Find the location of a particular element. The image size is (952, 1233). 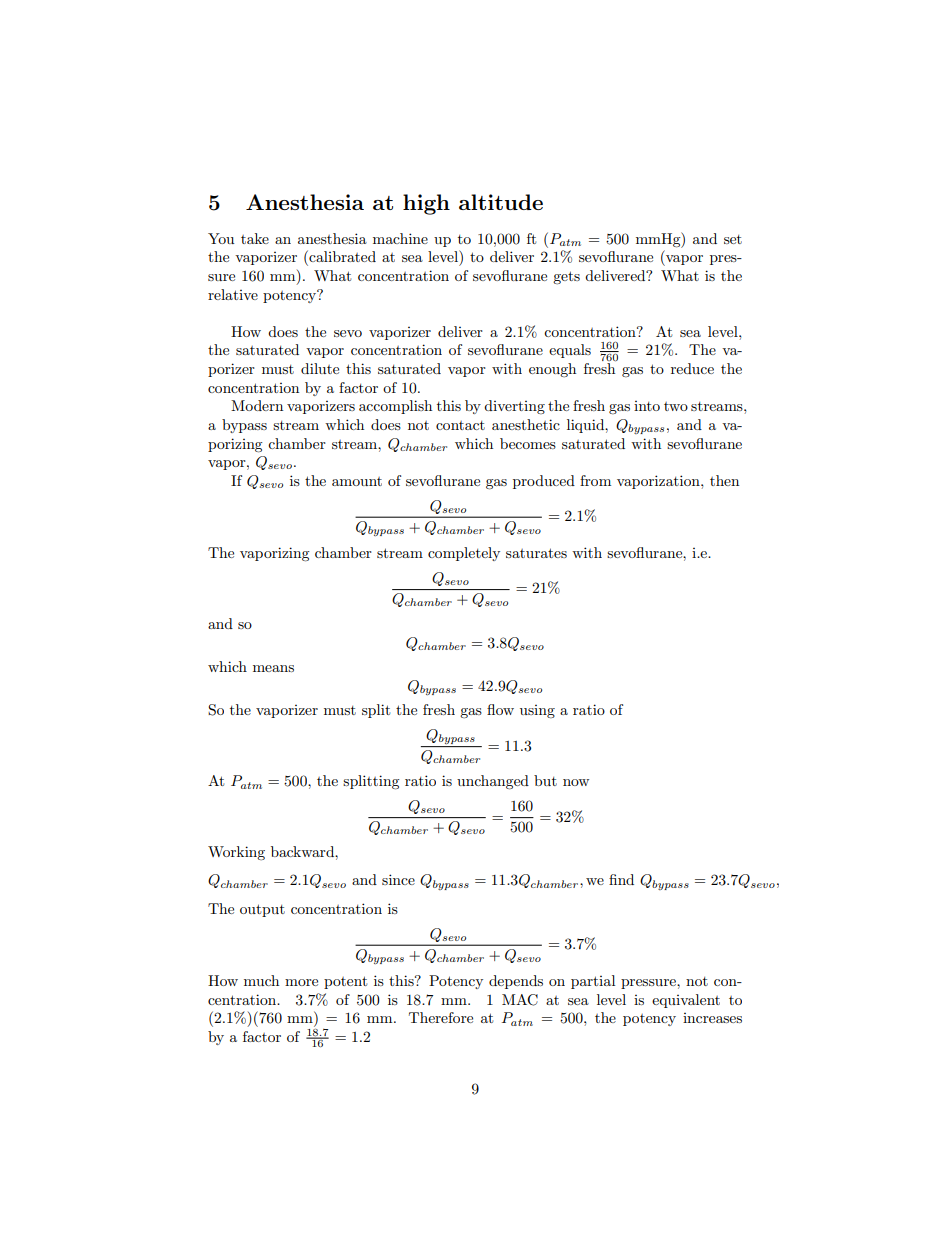

depends is located at coordinates (516, 982).
